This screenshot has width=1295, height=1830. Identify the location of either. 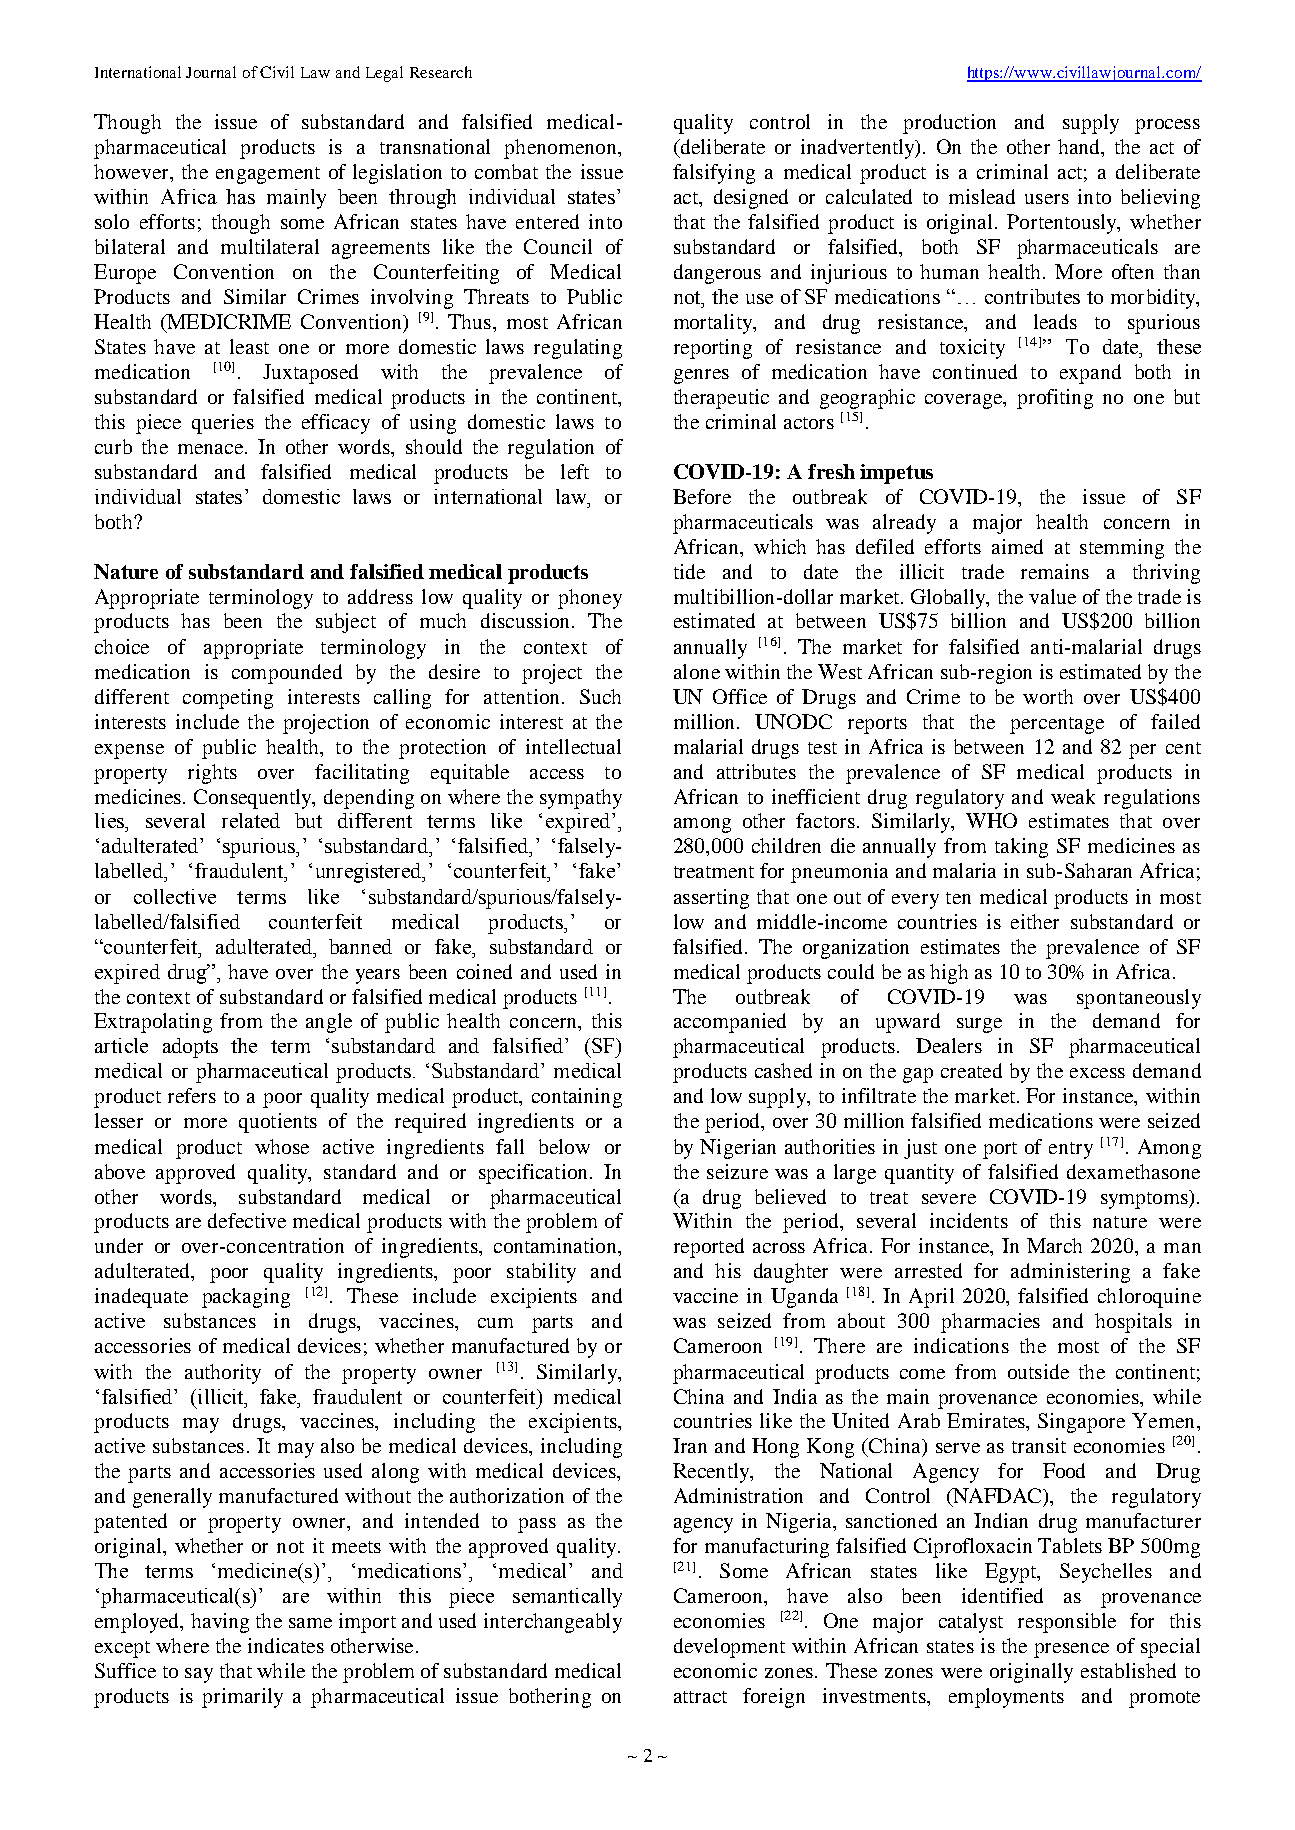
(1035, 921).
